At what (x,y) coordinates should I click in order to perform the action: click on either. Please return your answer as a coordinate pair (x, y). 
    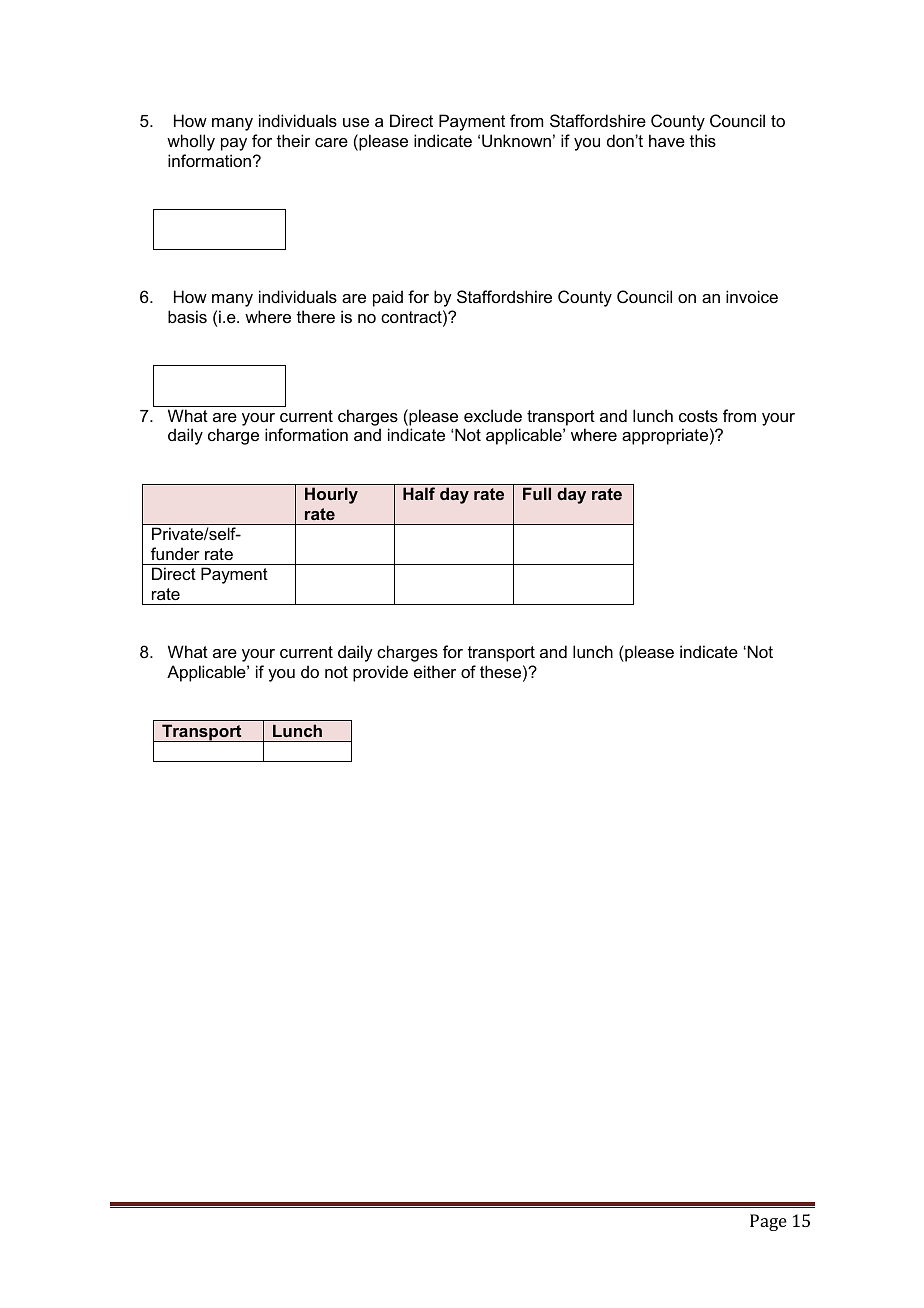
    Looking at the image, I should click on (435, 671).
